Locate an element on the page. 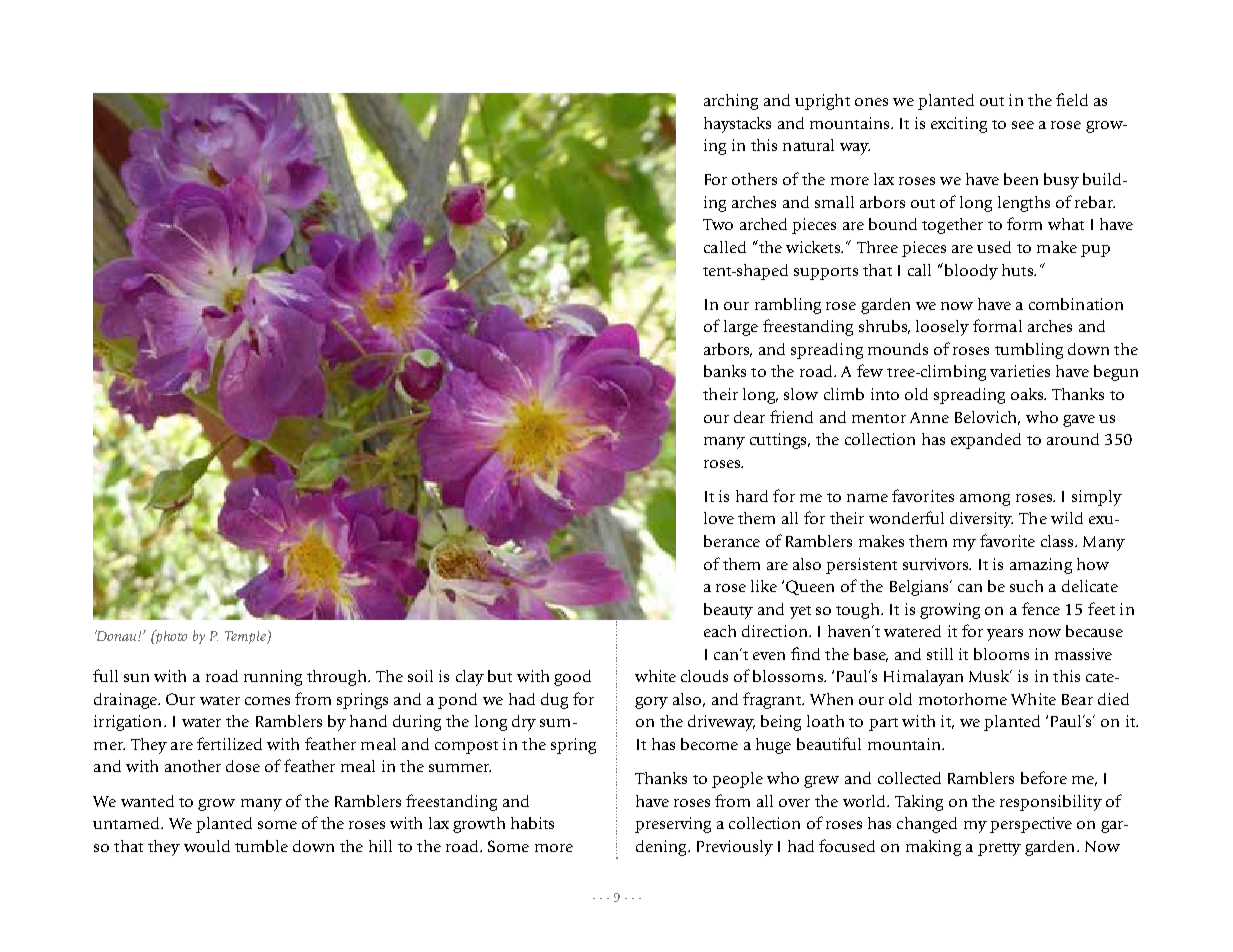 Image resolution: width=1233 pixels, height=952 pixels. Two is located at coordinates (718, 224).
